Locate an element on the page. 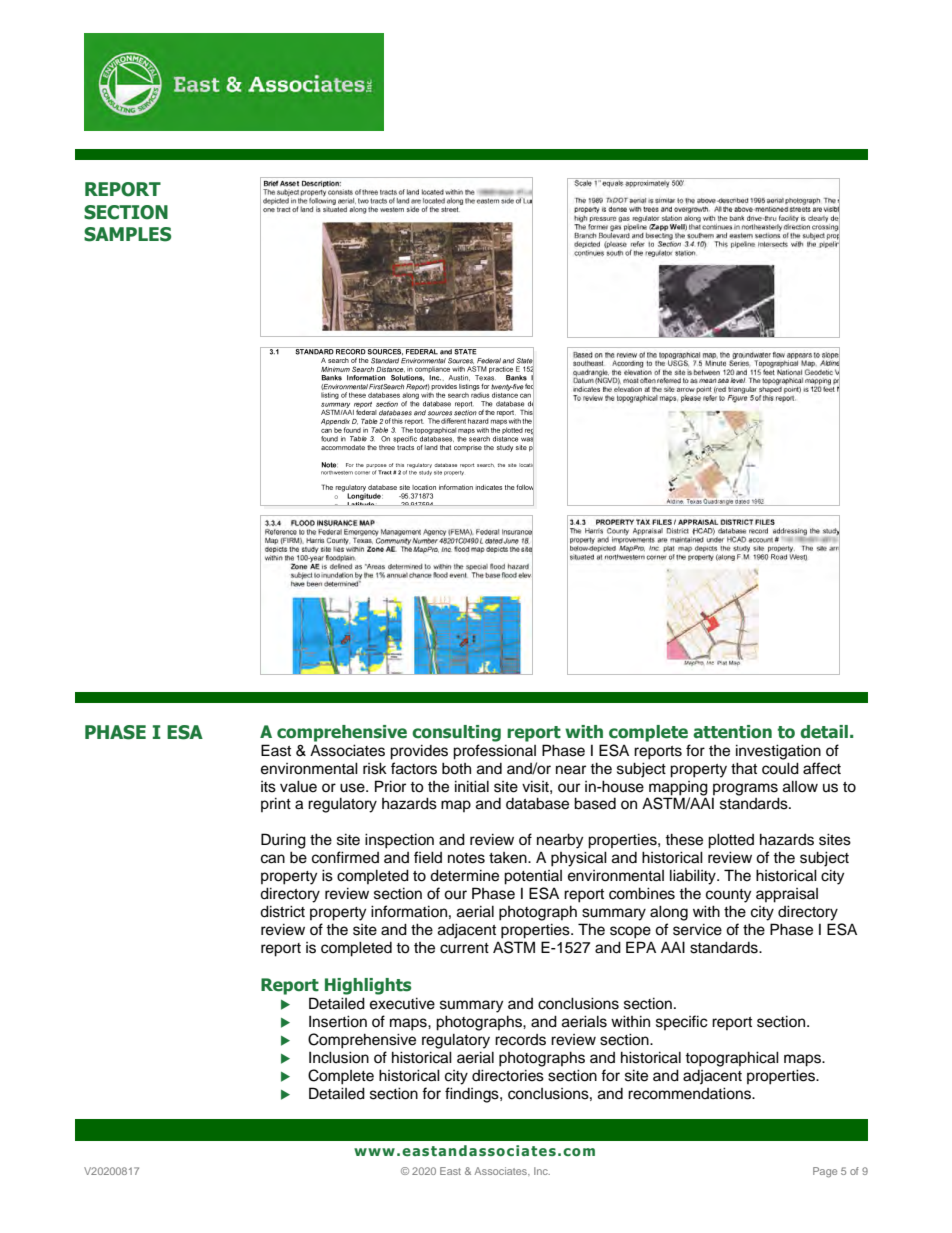 Image resolution: width=952 pixels, height=1233 pixels. both is located at coordinates (456, 768).
